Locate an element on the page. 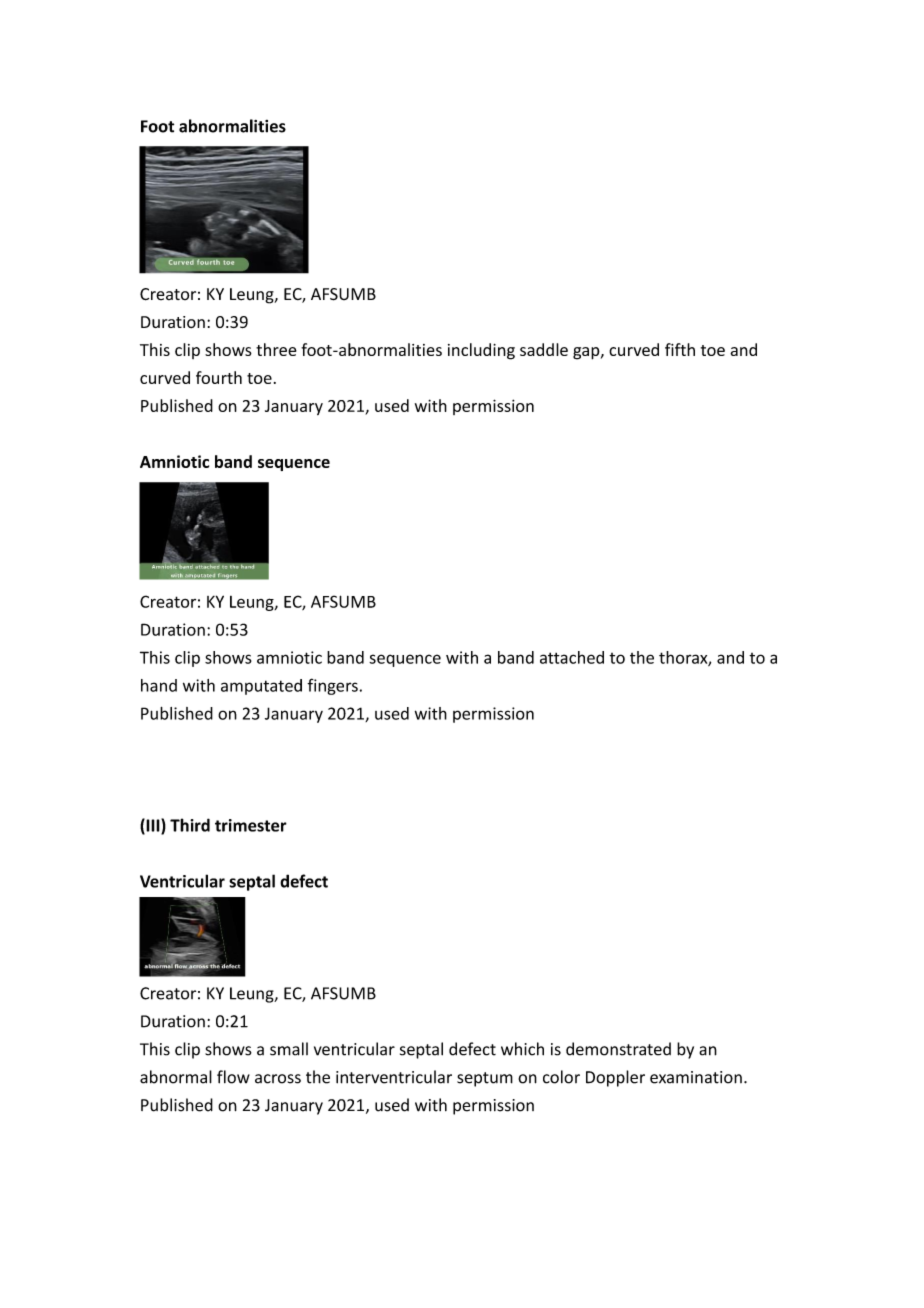 The height and width of the image is (1308, 924). including is located at coordinates (481, 351).
